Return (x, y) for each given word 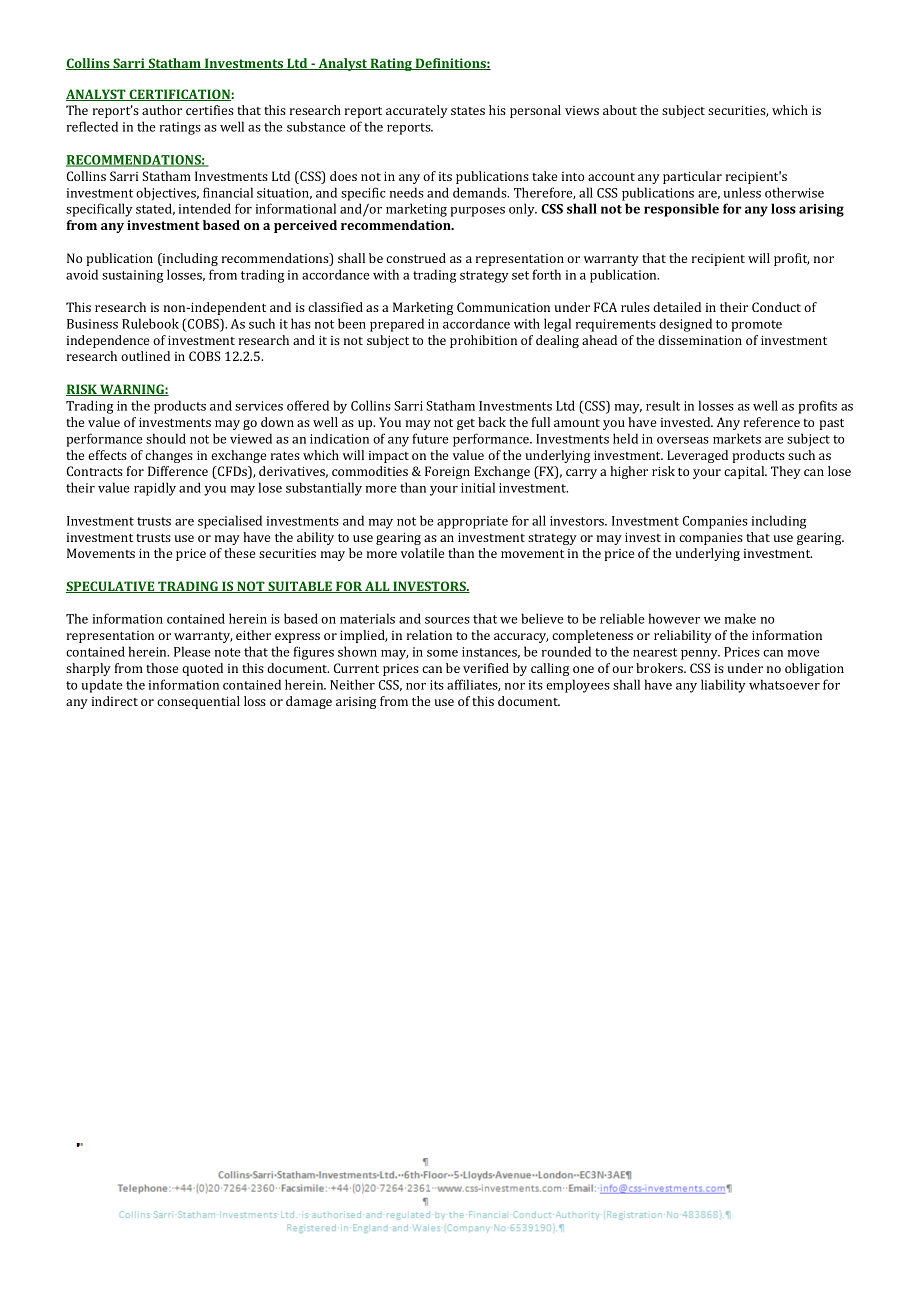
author (162, 110)
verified (486, 668)
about (620, 110)
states (468, 110)
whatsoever (784, 684)
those (162, 668)
